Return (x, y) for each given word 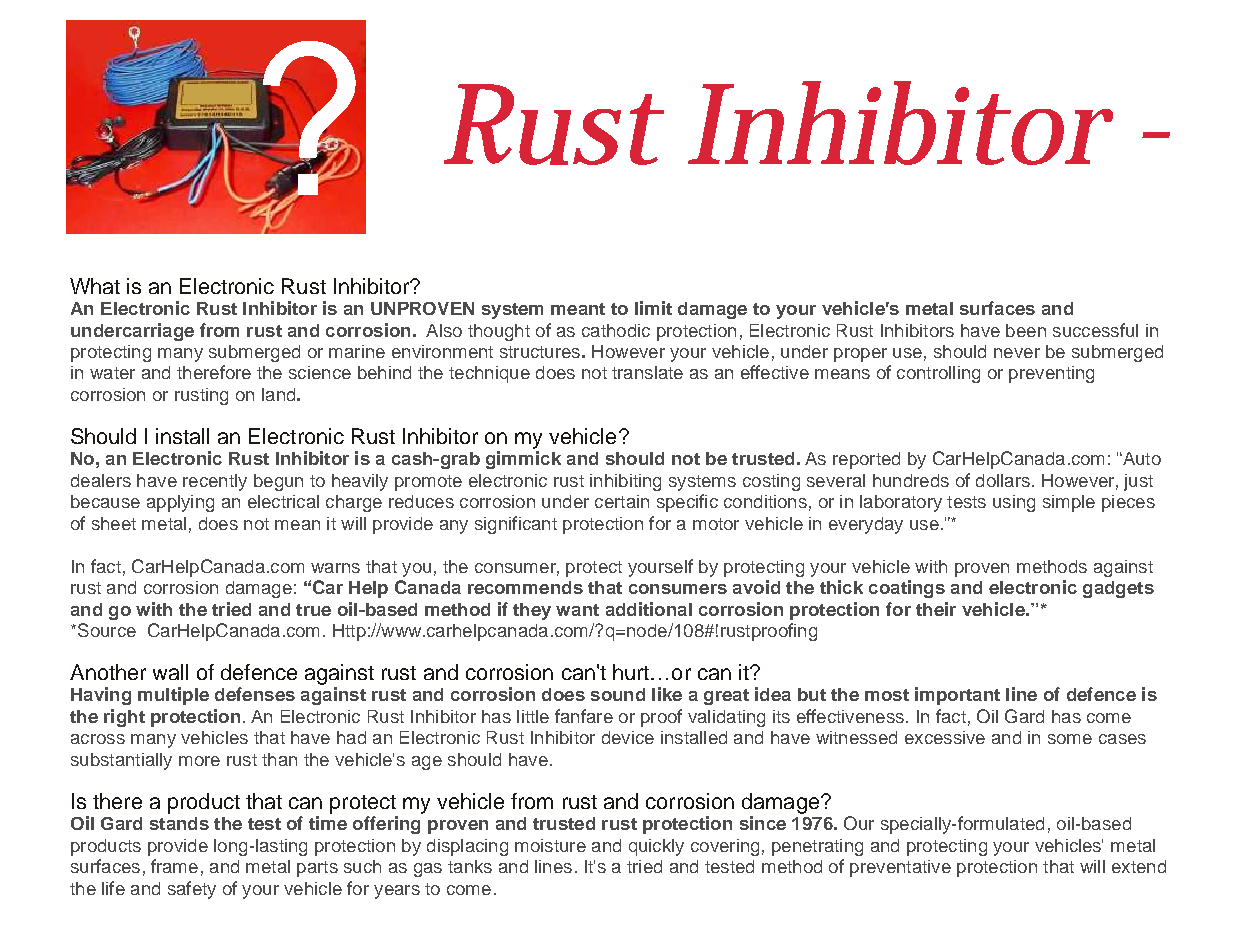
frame (174, 866)
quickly (656, 847)
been (1026, 330)
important (957, 696)
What (95, 286)
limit (653, 308)
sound (618, 694)
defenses (255, 694)
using (1014, 503)
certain (622, 501)
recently (215, 482)
